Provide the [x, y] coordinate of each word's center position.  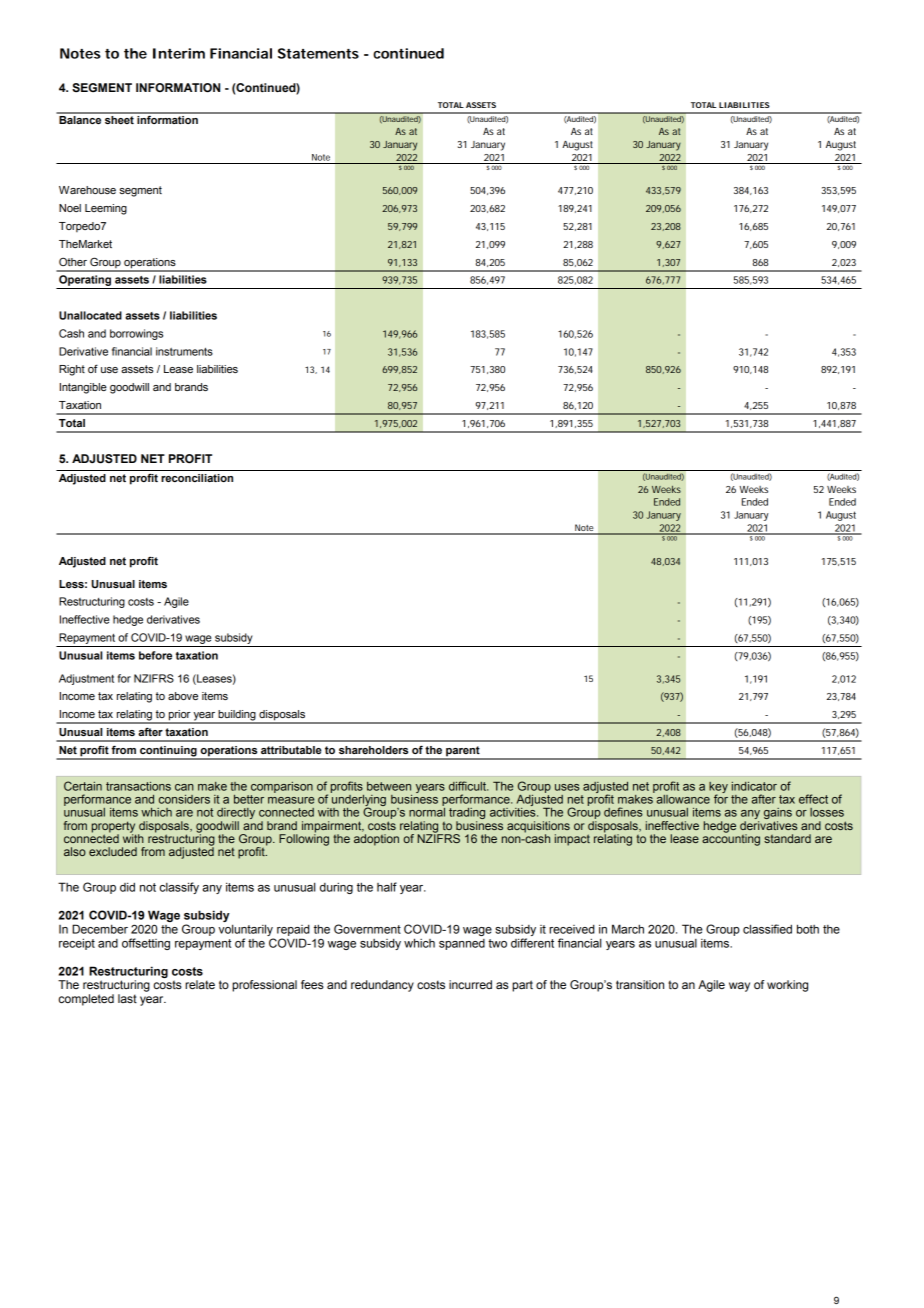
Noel [70, 208]
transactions [138, 786]
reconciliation [197, 478]
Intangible [83, 388]
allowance [682, 798]
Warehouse [87, 190]
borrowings [136, 334]
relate [200, 984]
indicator [754, 786]
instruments [184, 351]
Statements [318, 53]
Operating [85, 282]
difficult [468, 786]
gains [778, 815]
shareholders [373, 750]
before [155, 655]
